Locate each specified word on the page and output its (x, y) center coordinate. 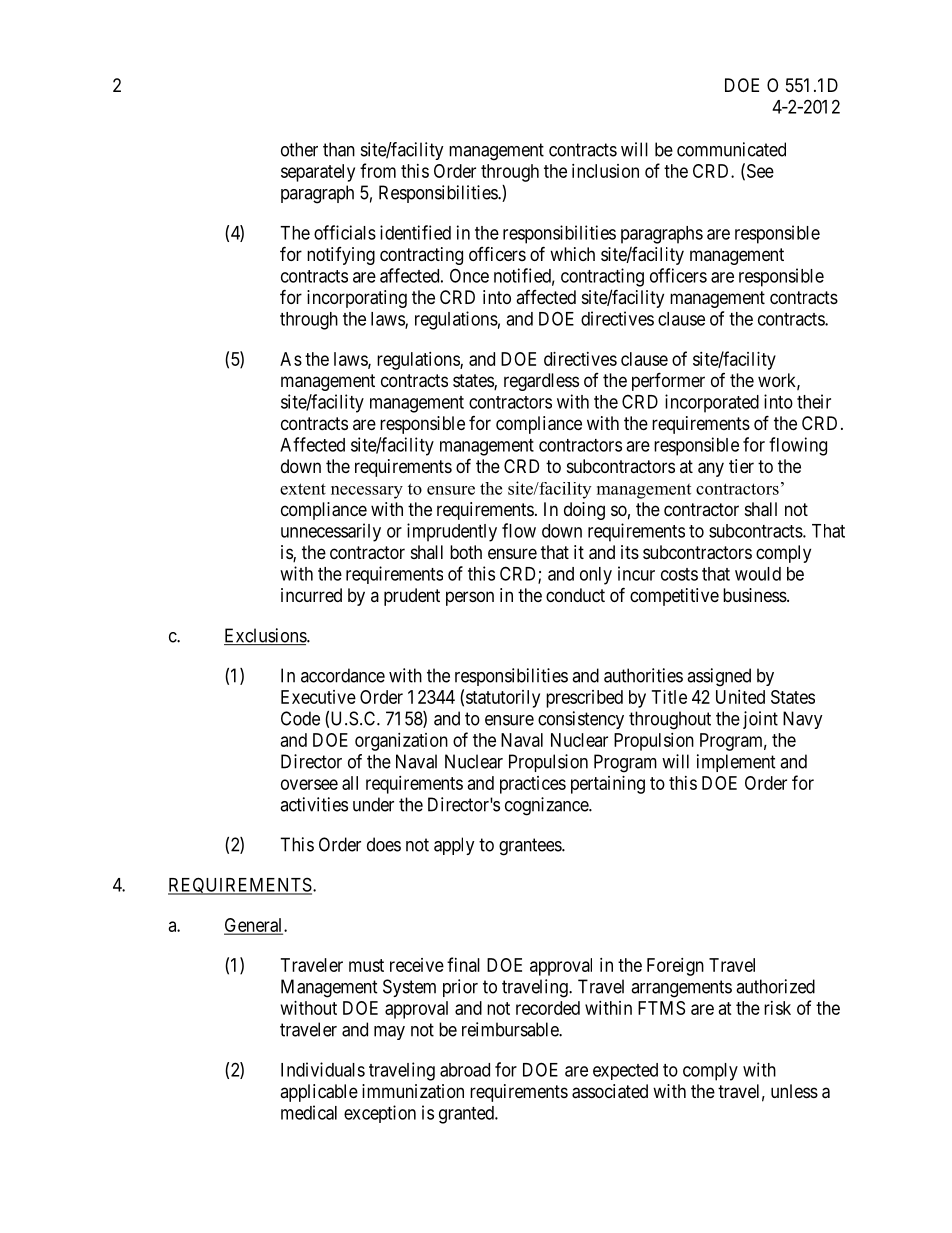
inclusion (605, 171)
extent (303, 489)
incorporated (712, 403)
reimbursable (511, 1029)
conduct (575, 595)
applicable (319, 1093)
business (755, 595)
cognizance (547, 806)
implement (736, 763)
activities (314, 804)
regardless (541, 382)
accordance (343, 675)
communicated (731, 149)
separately (318, 173)
